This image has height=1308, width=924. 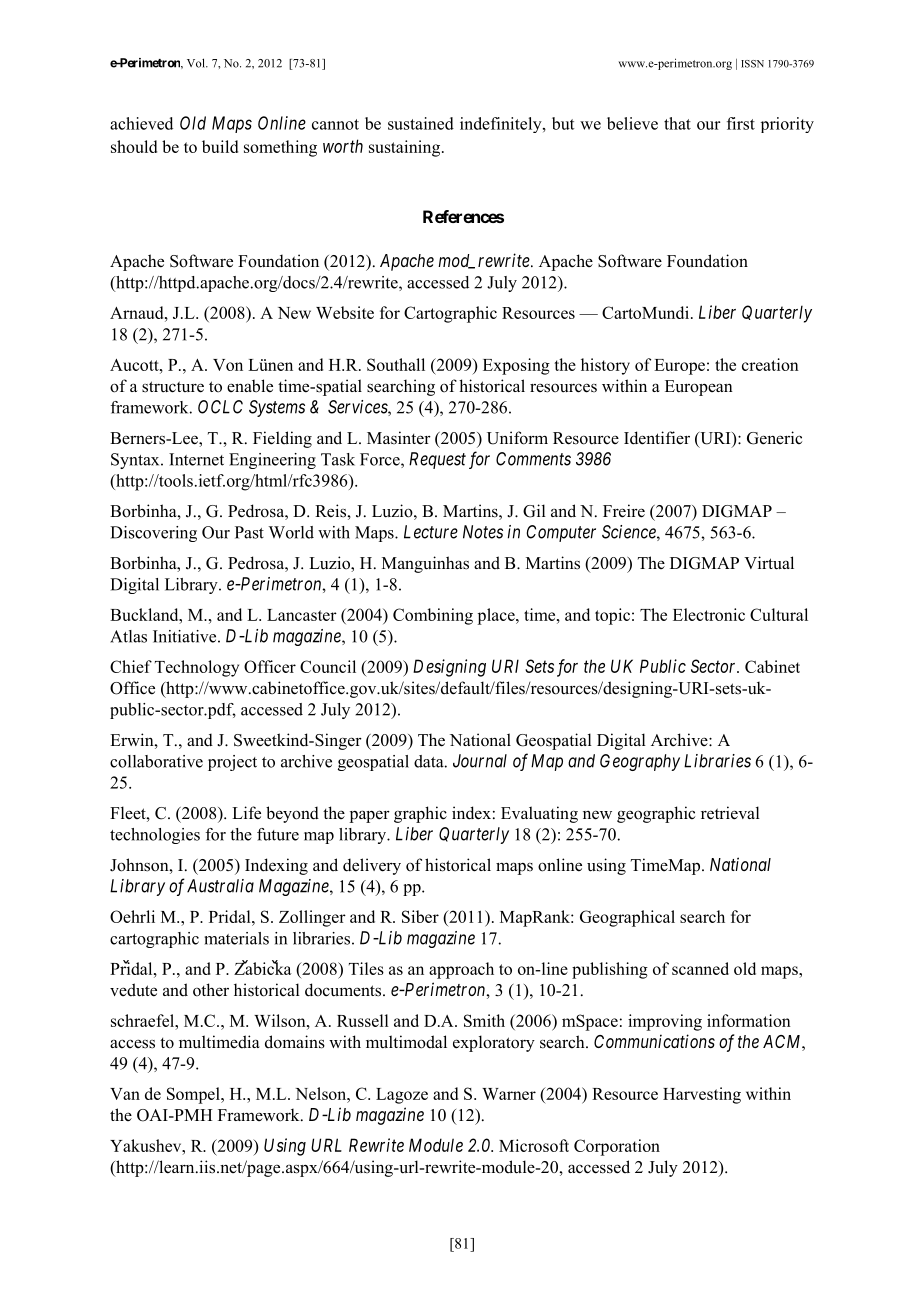 I want to click on Harvesting, so click(x=702, y=1095).
